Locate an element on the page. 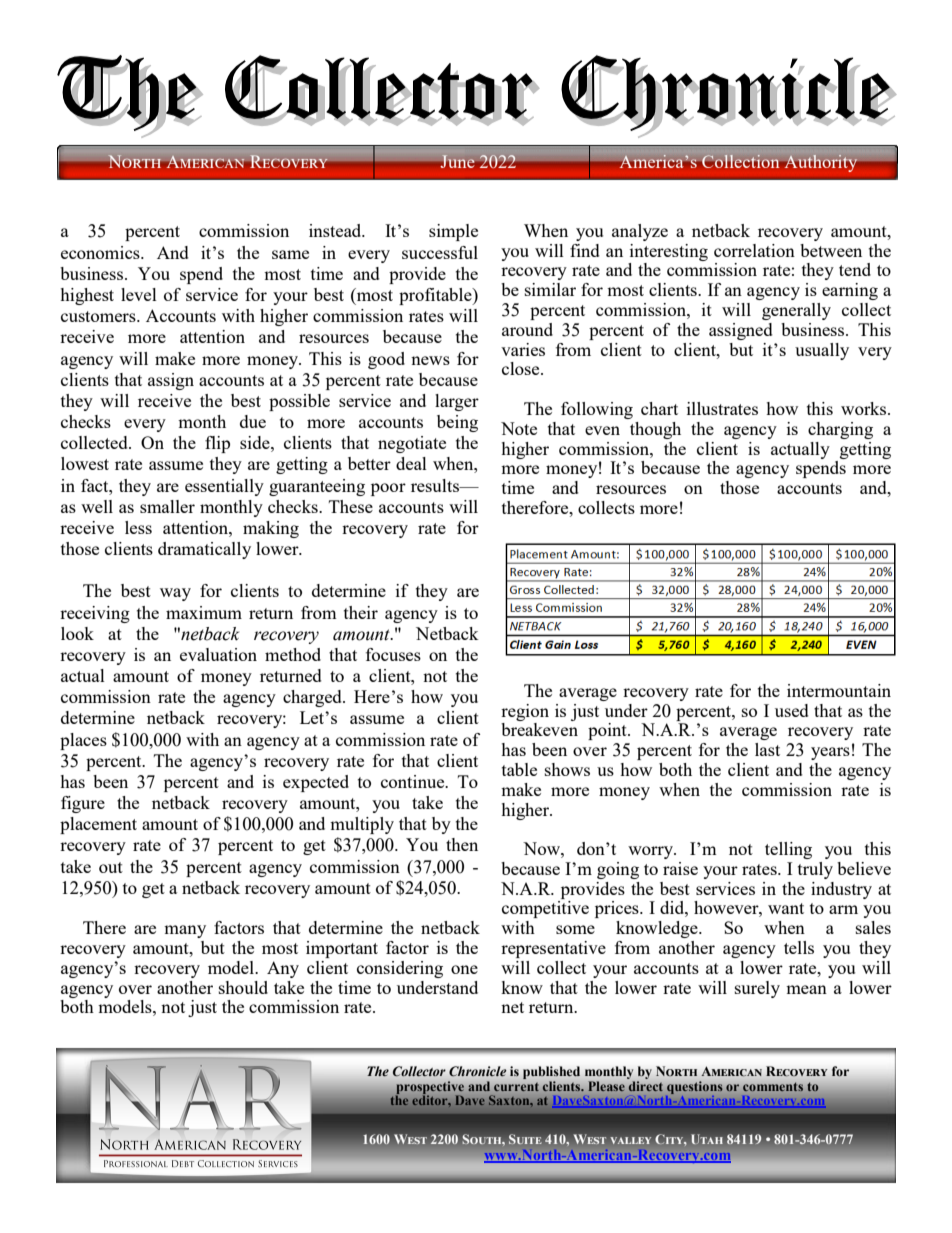 Image resolution: width=952 pixels, height=1233 pixels. results is located at coordinates (436, 485).
